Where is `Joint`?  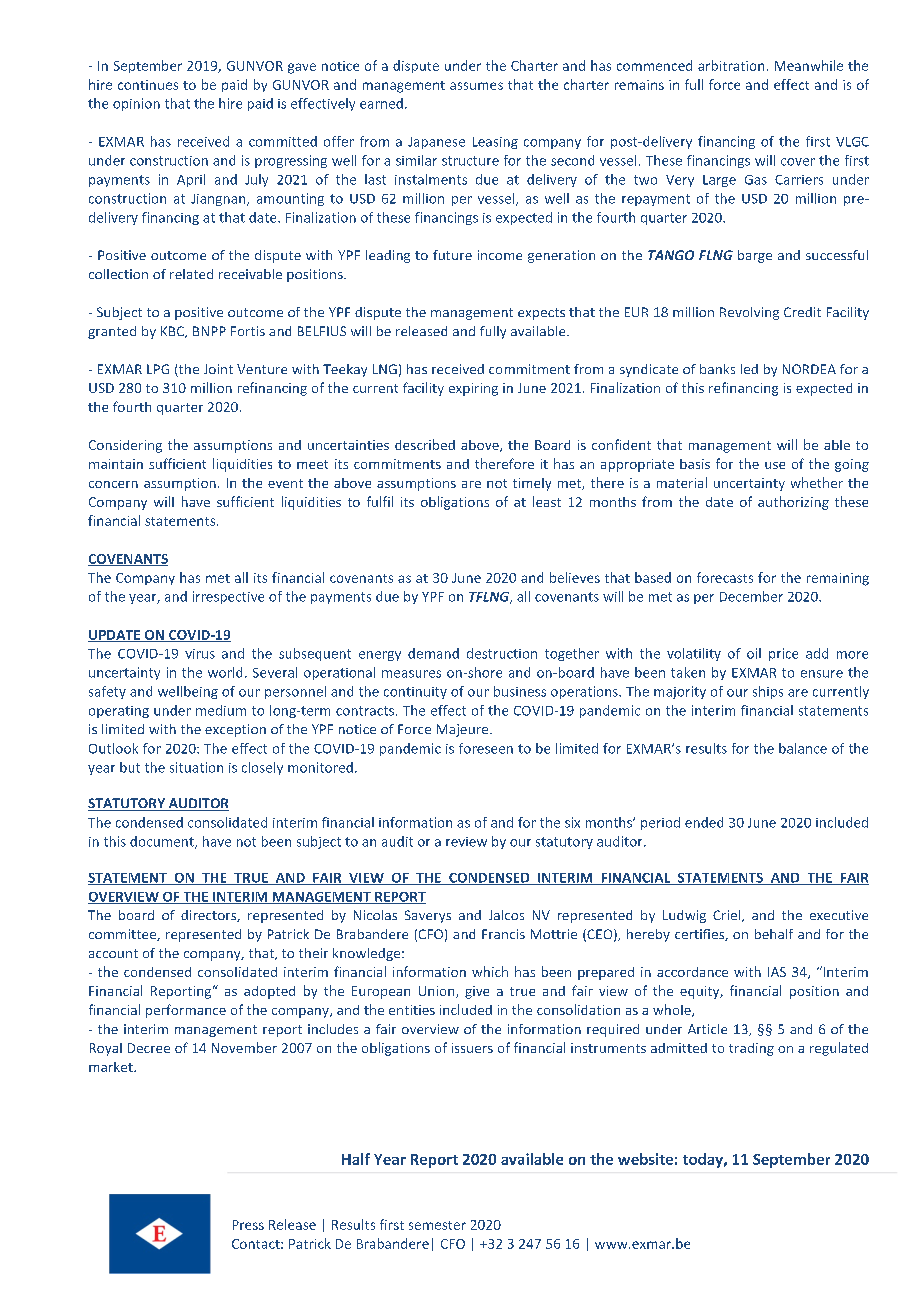
Joint is located at coordinates (218, 369).
